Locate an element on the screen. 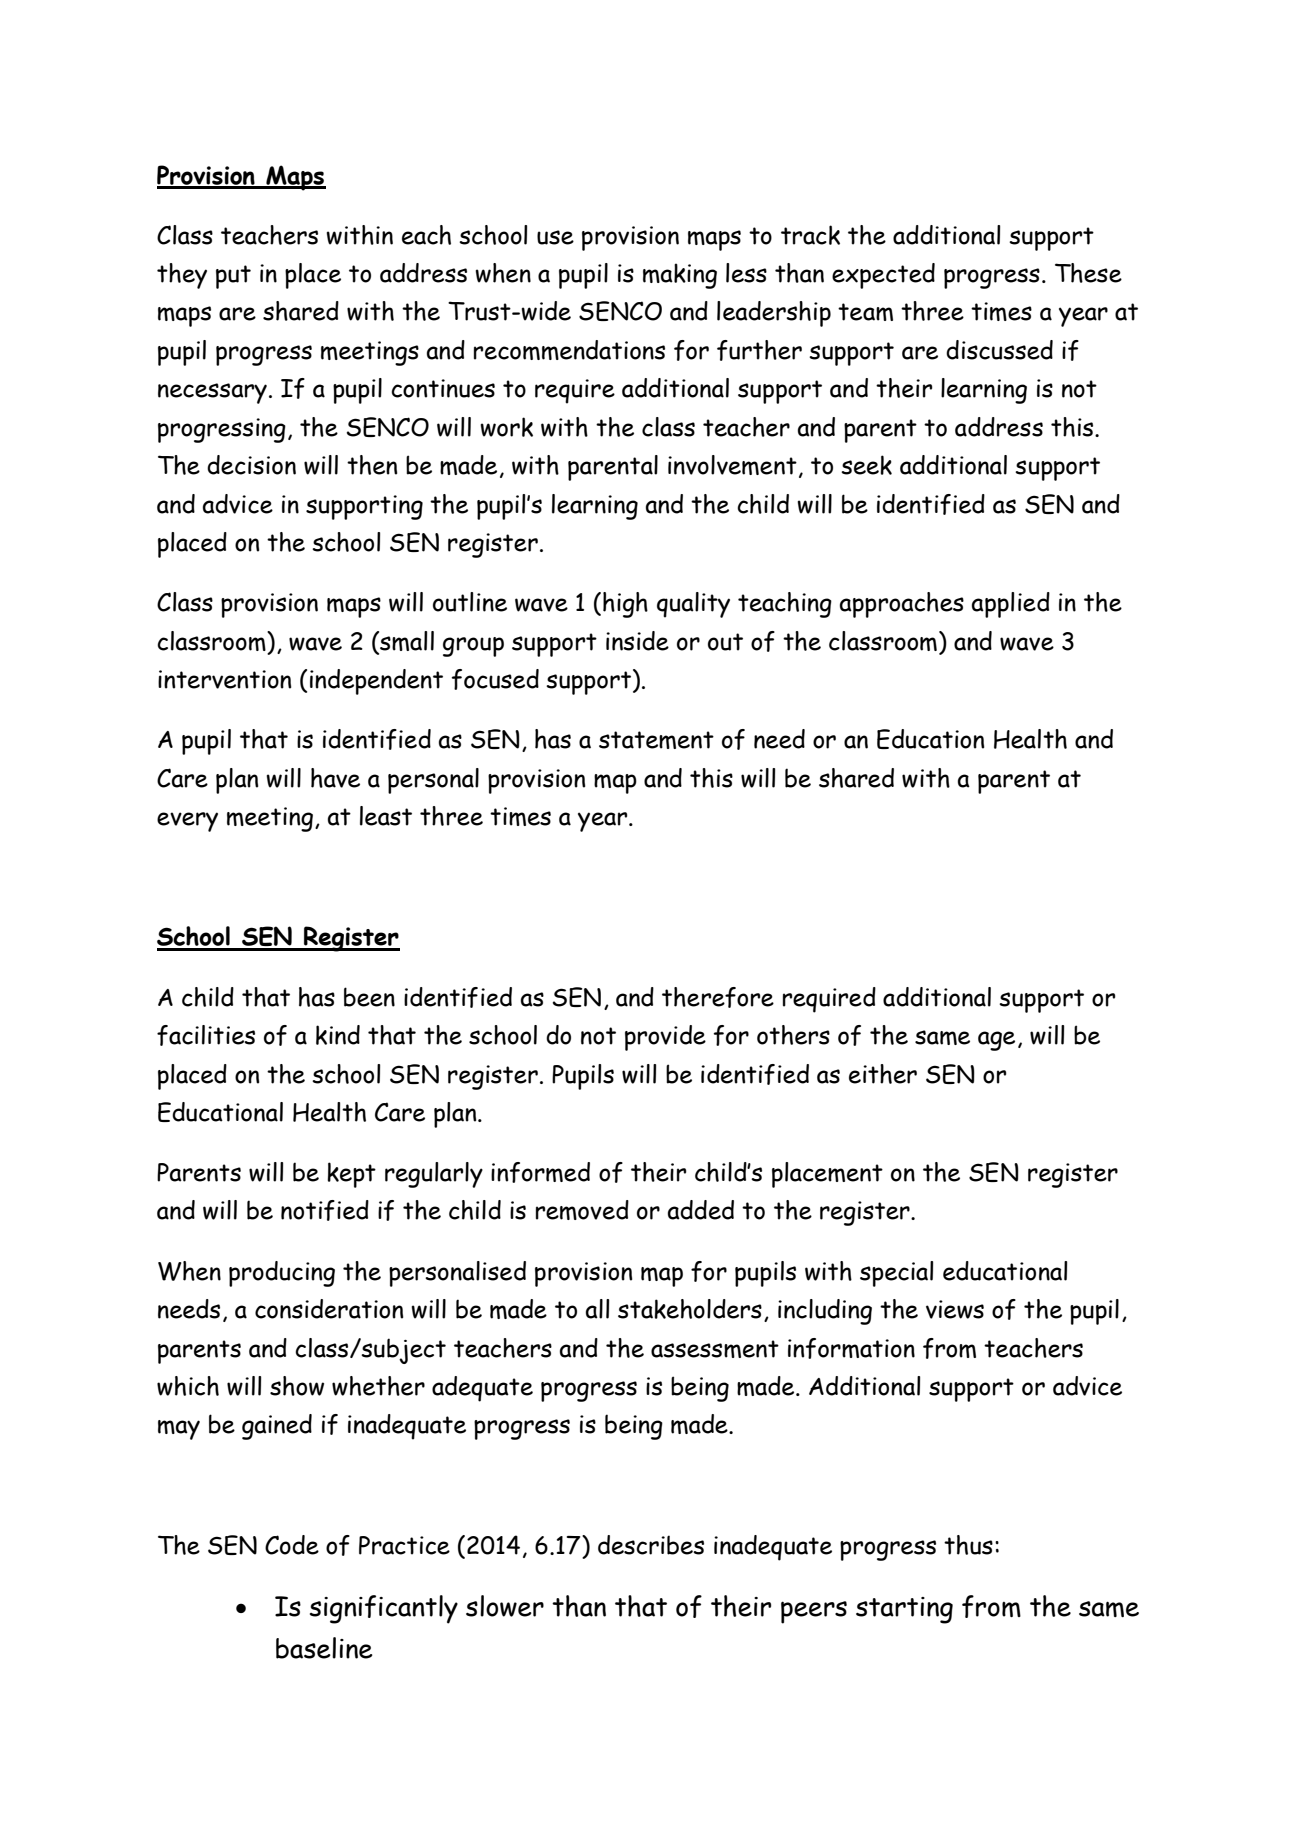 This screenshot has height=1834, width=1297. removed is located at coordinates (582, 1210).
